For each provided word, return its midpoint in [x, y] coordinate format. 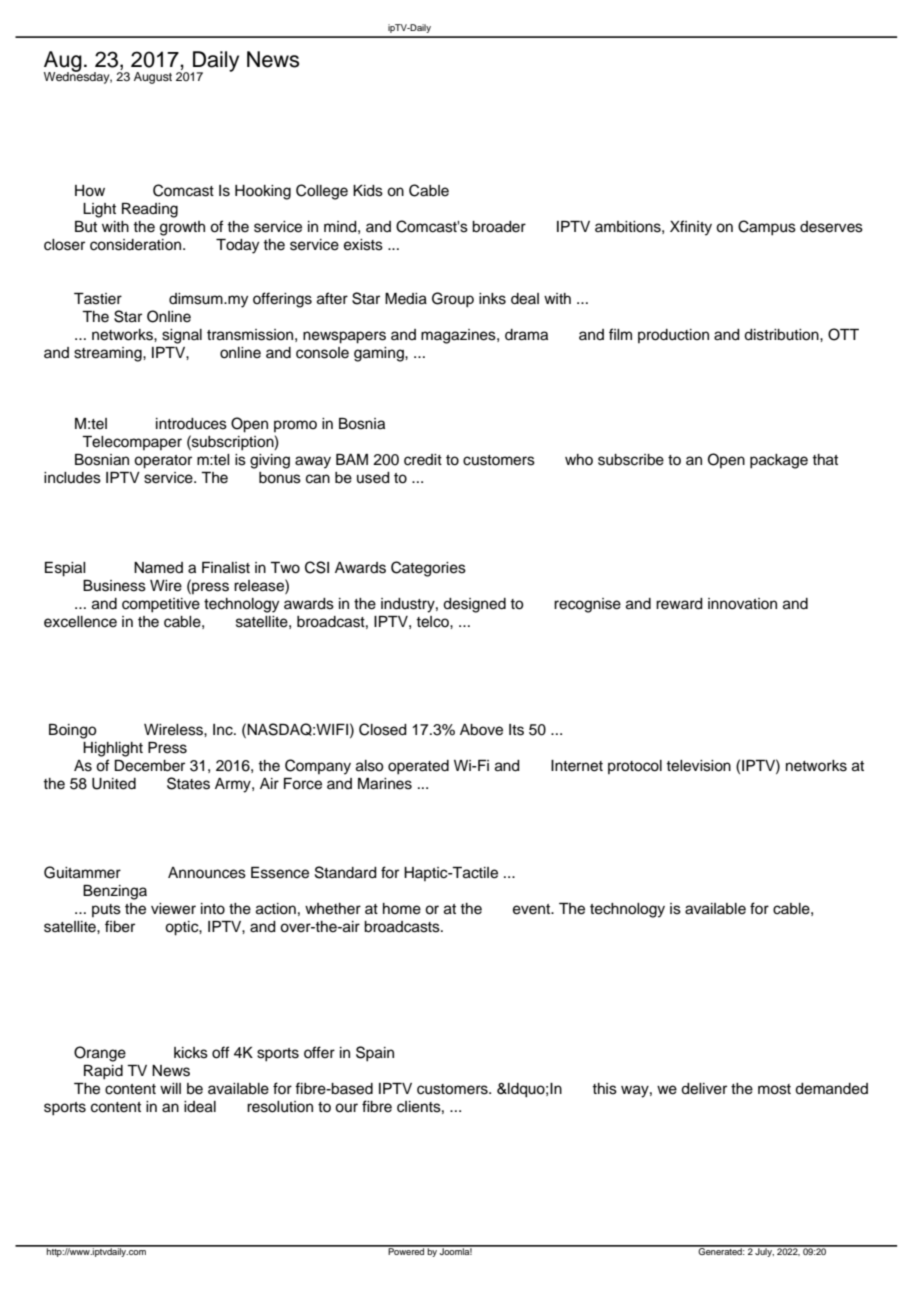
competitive [161, 605]
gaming [380, 354]
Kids [368, 191]
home [402, 909]
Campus [767, 228]
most [774, 1089]
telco [433, 622]
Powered [406, 1250]
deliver [704, 1089]
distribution [782, 335]
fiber [120, 926]
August [153, 78]
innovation [742, 604]
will [170, 1088]
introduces [191, 424]
